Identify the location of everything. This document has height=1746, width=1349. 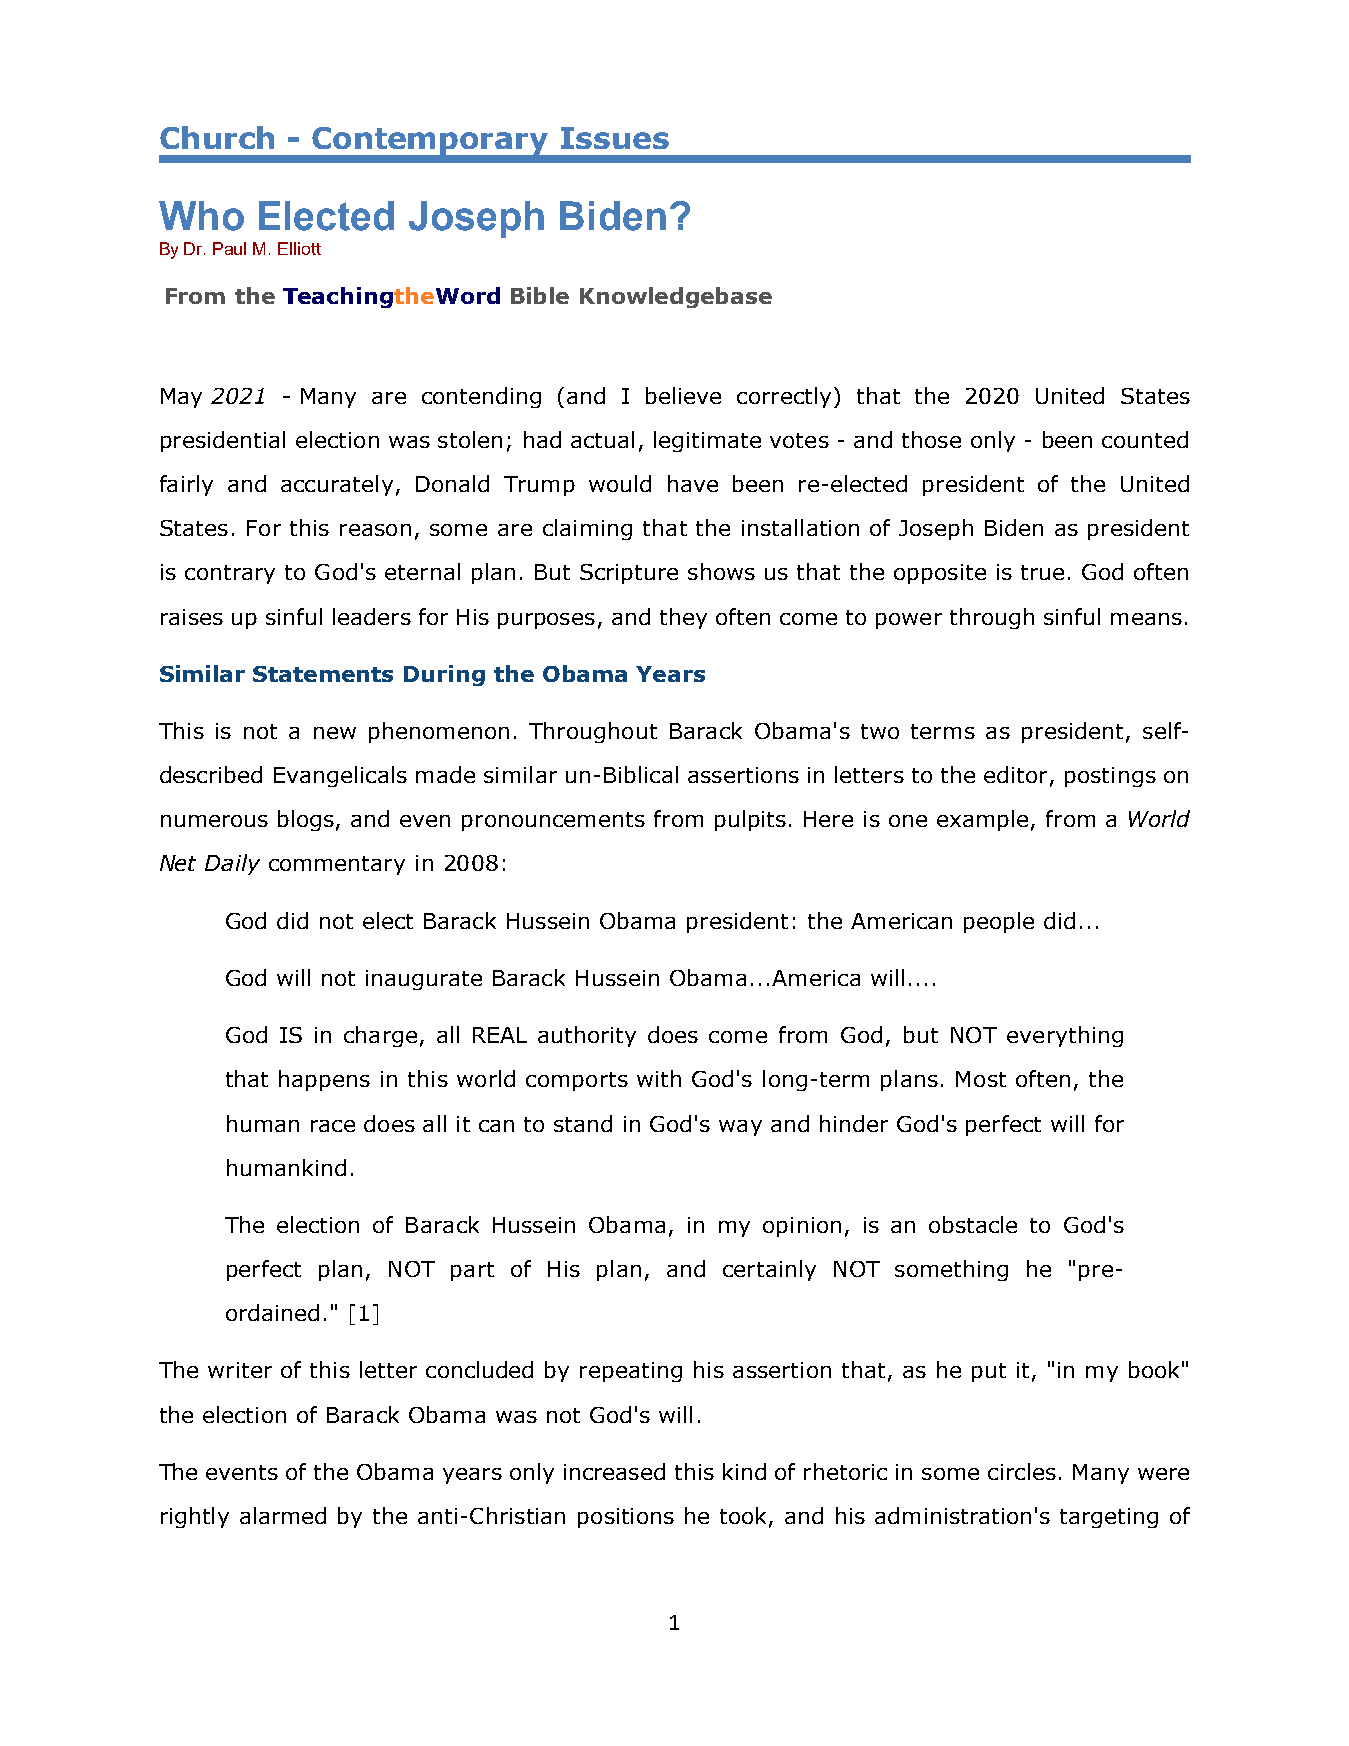
(1065, 1036).
